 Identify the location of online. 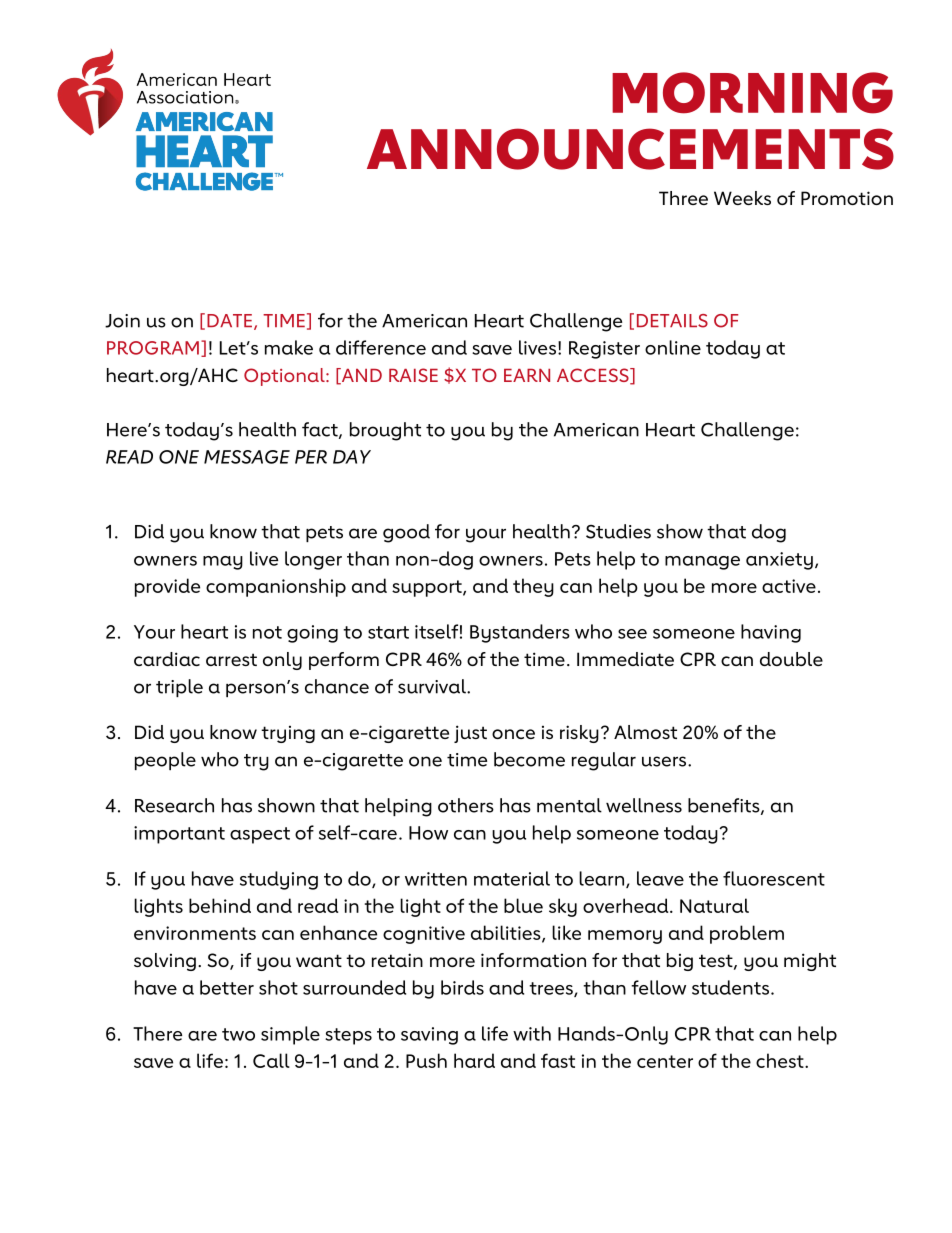
(673, 347).
